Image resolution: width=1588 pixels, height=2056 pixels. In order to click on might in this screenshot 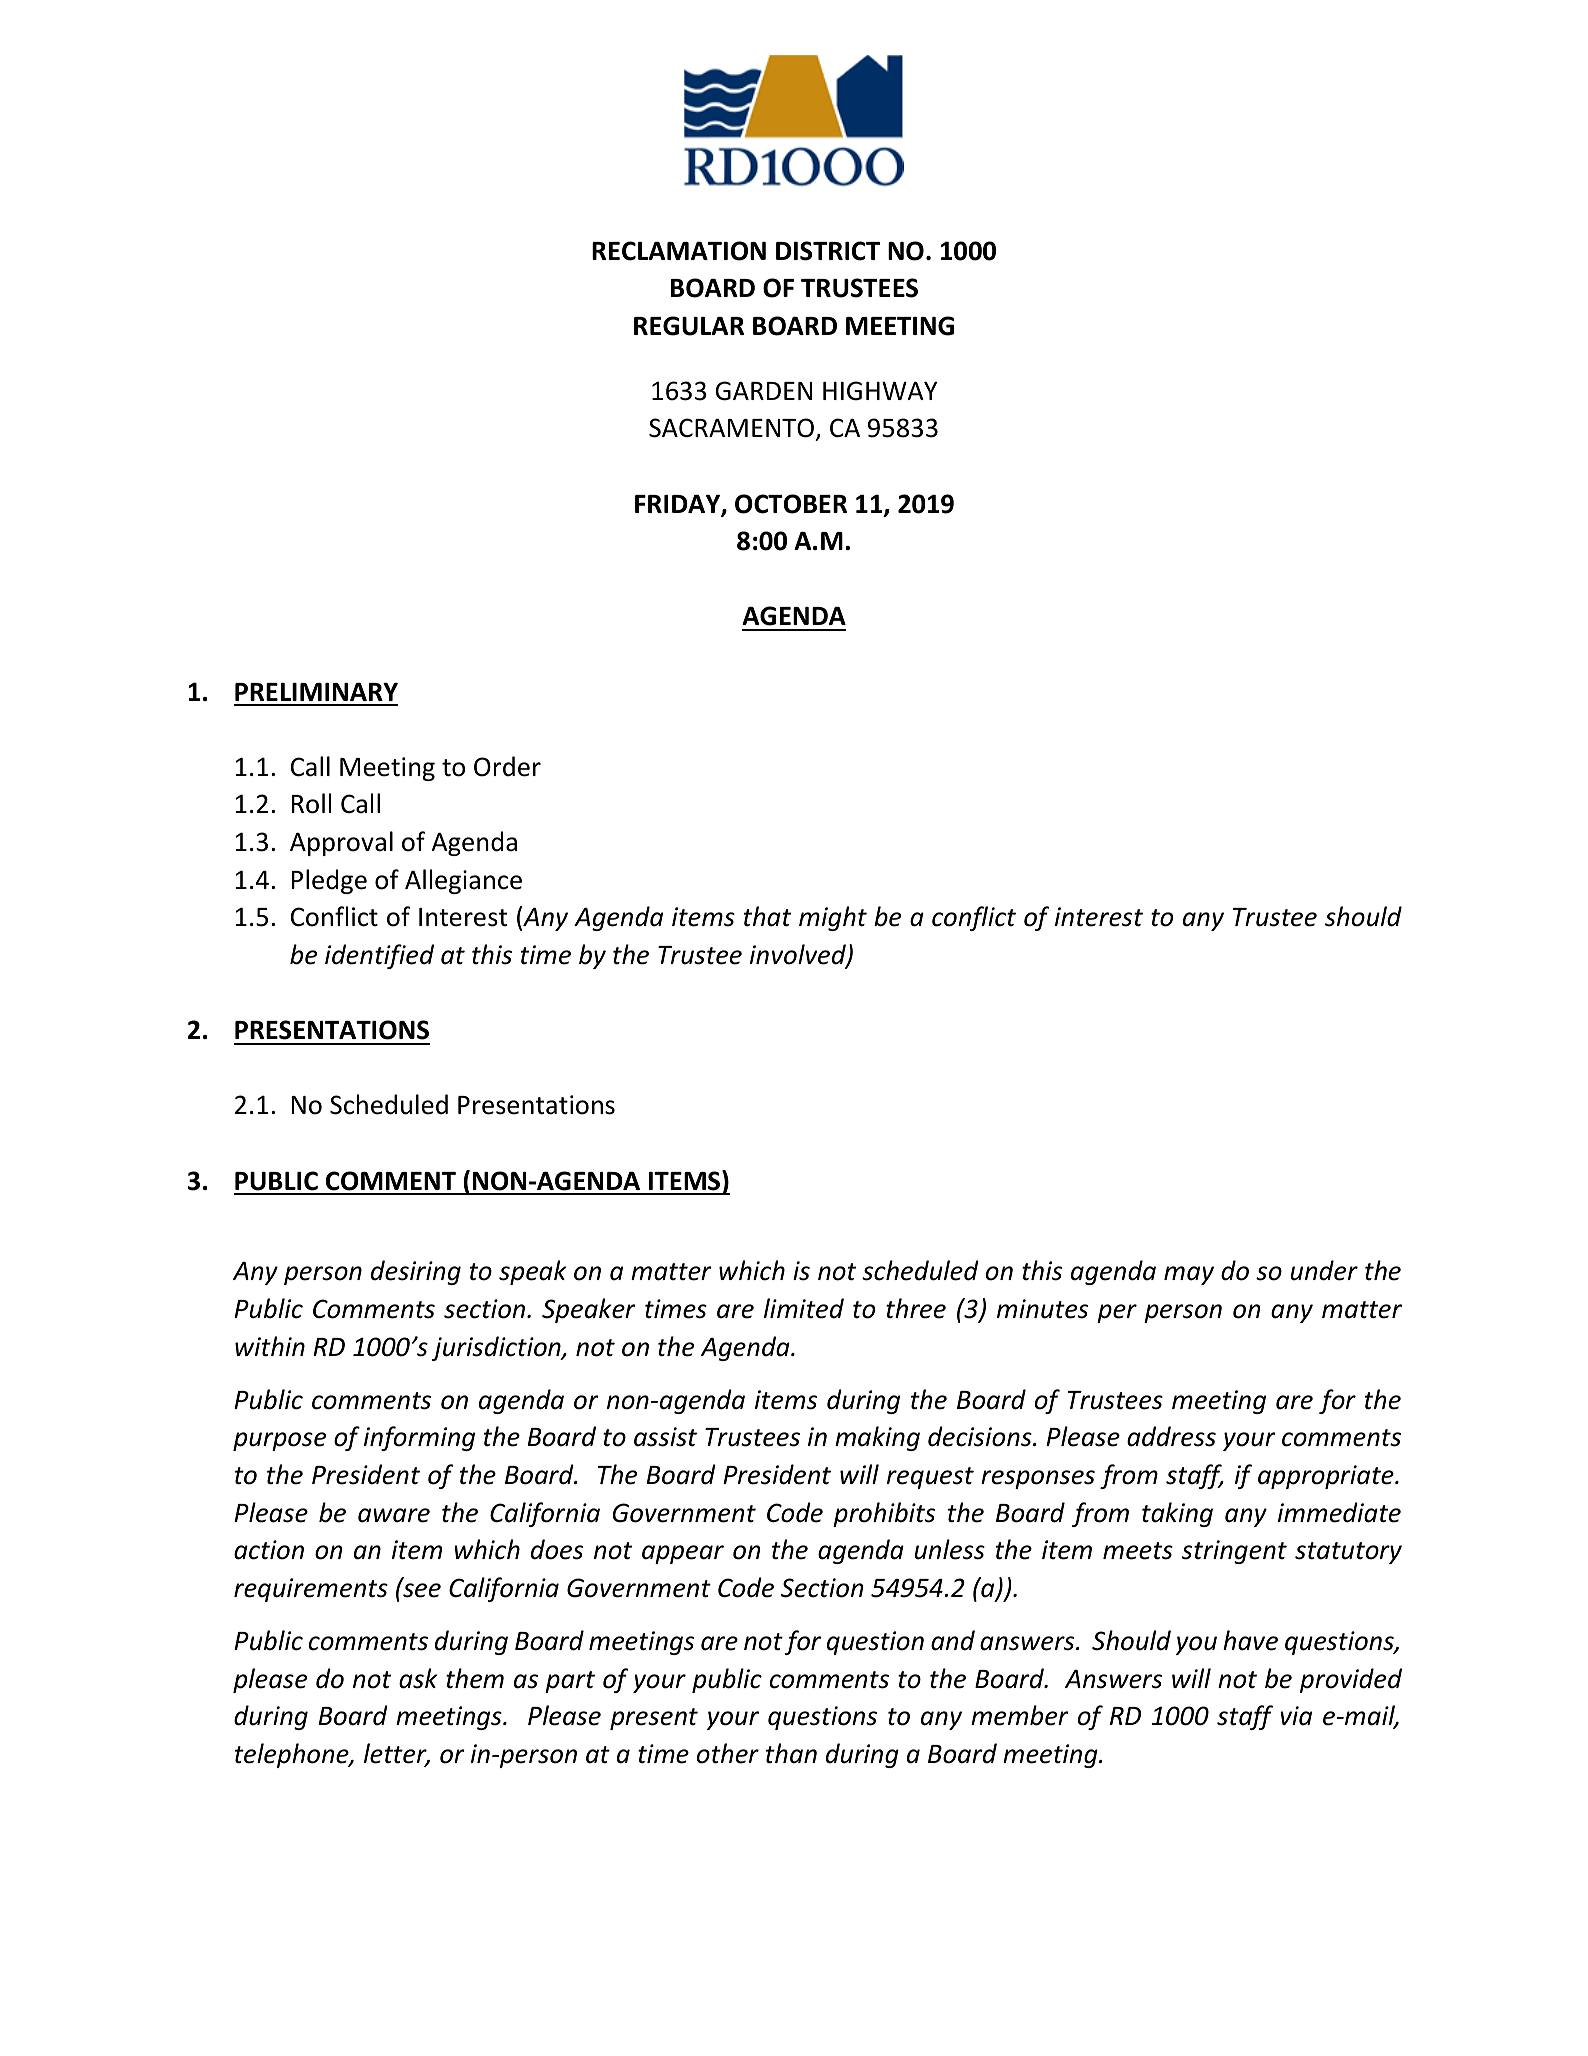, I will do `click(833, 918)`.
